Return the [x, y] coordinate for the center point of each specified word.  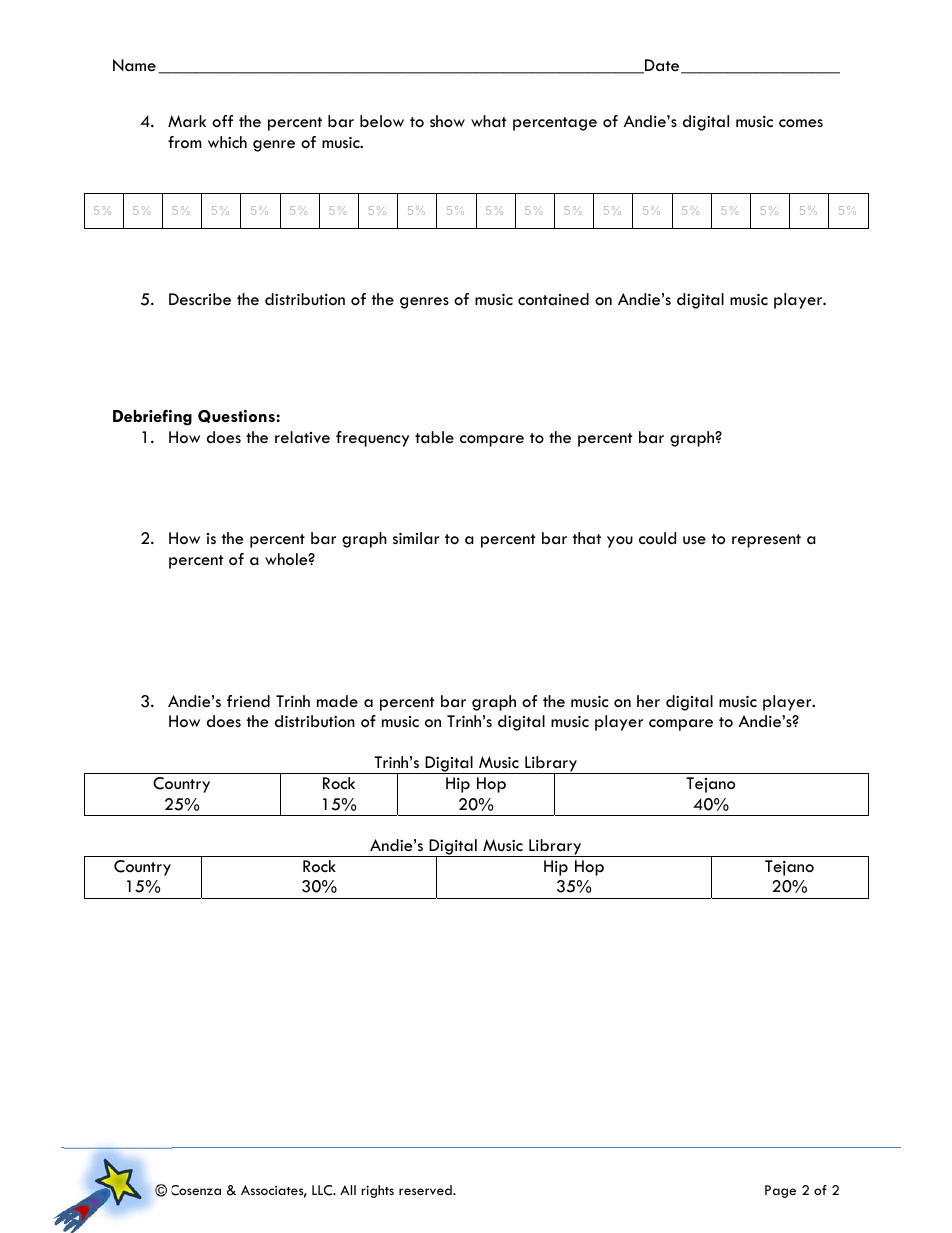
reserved [426, 1190]
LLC [323, 1190]
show [447, 121]
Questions [237, 416]
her [648, 701]
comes [801, 123]
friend [248, 701]
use [694, 540]
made [337, 701]
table [434, 437]
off [222, 121]
